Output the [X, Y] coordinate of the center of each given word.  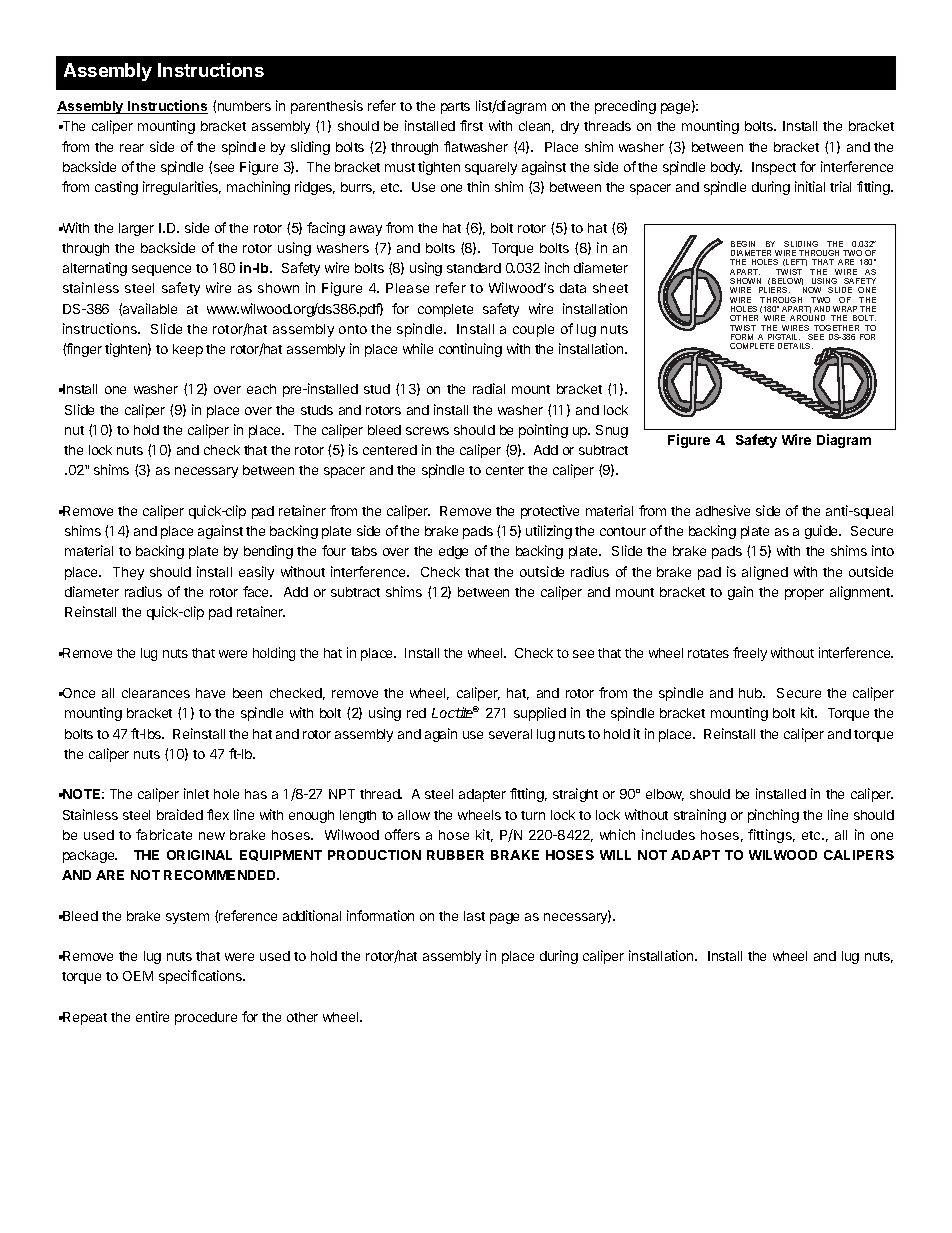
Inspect [774, 168]
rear [132, 148]
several [510, 734]
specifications [201, 977]
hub [751, 693]
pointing [543, 431]
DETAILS [795, 346]
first [471, 125]
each [261, 389]
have [210, 693]
